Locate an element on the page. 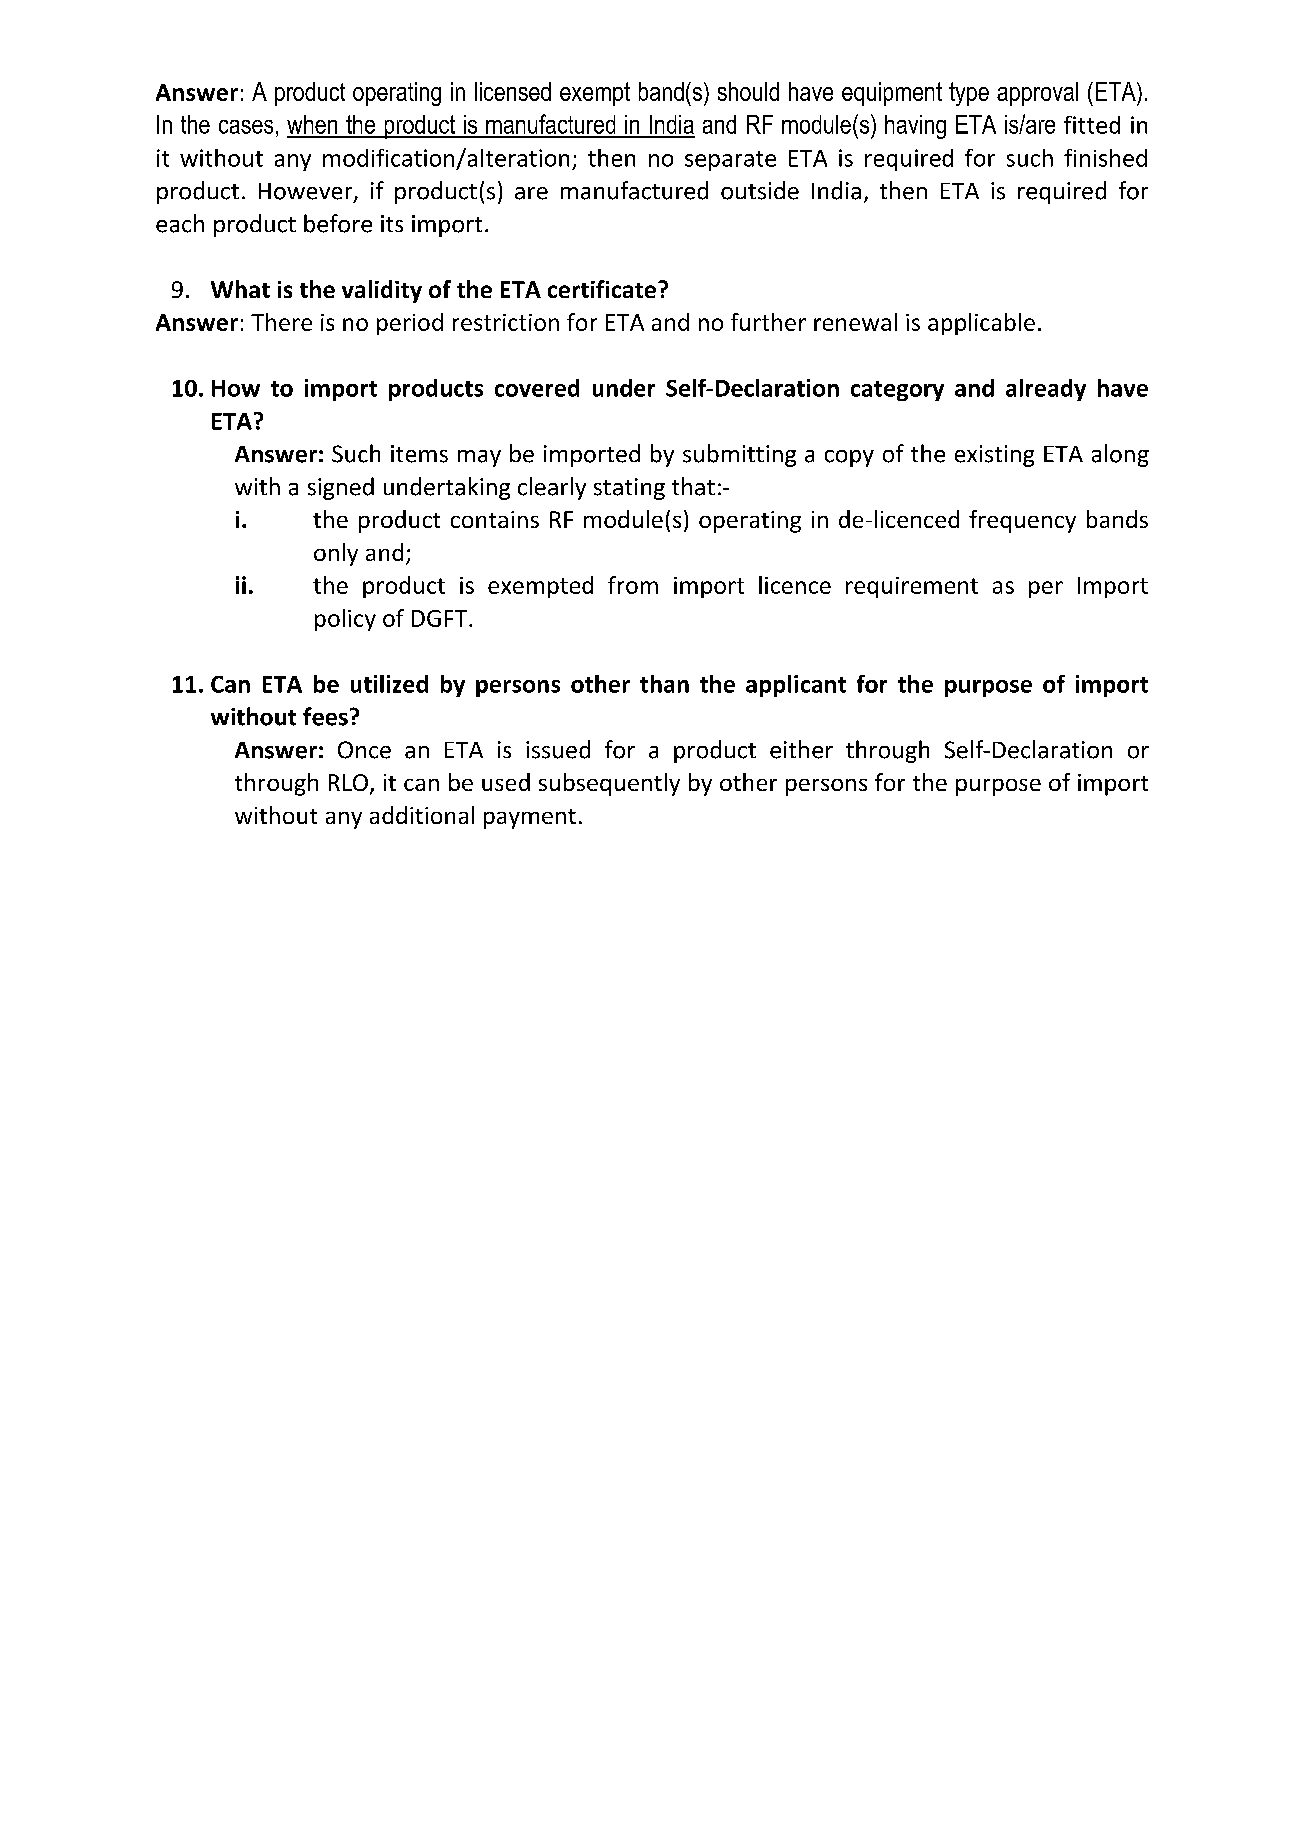 The height and width of the page is (1845, 1304). additional is located at coordinates (422, 815).
